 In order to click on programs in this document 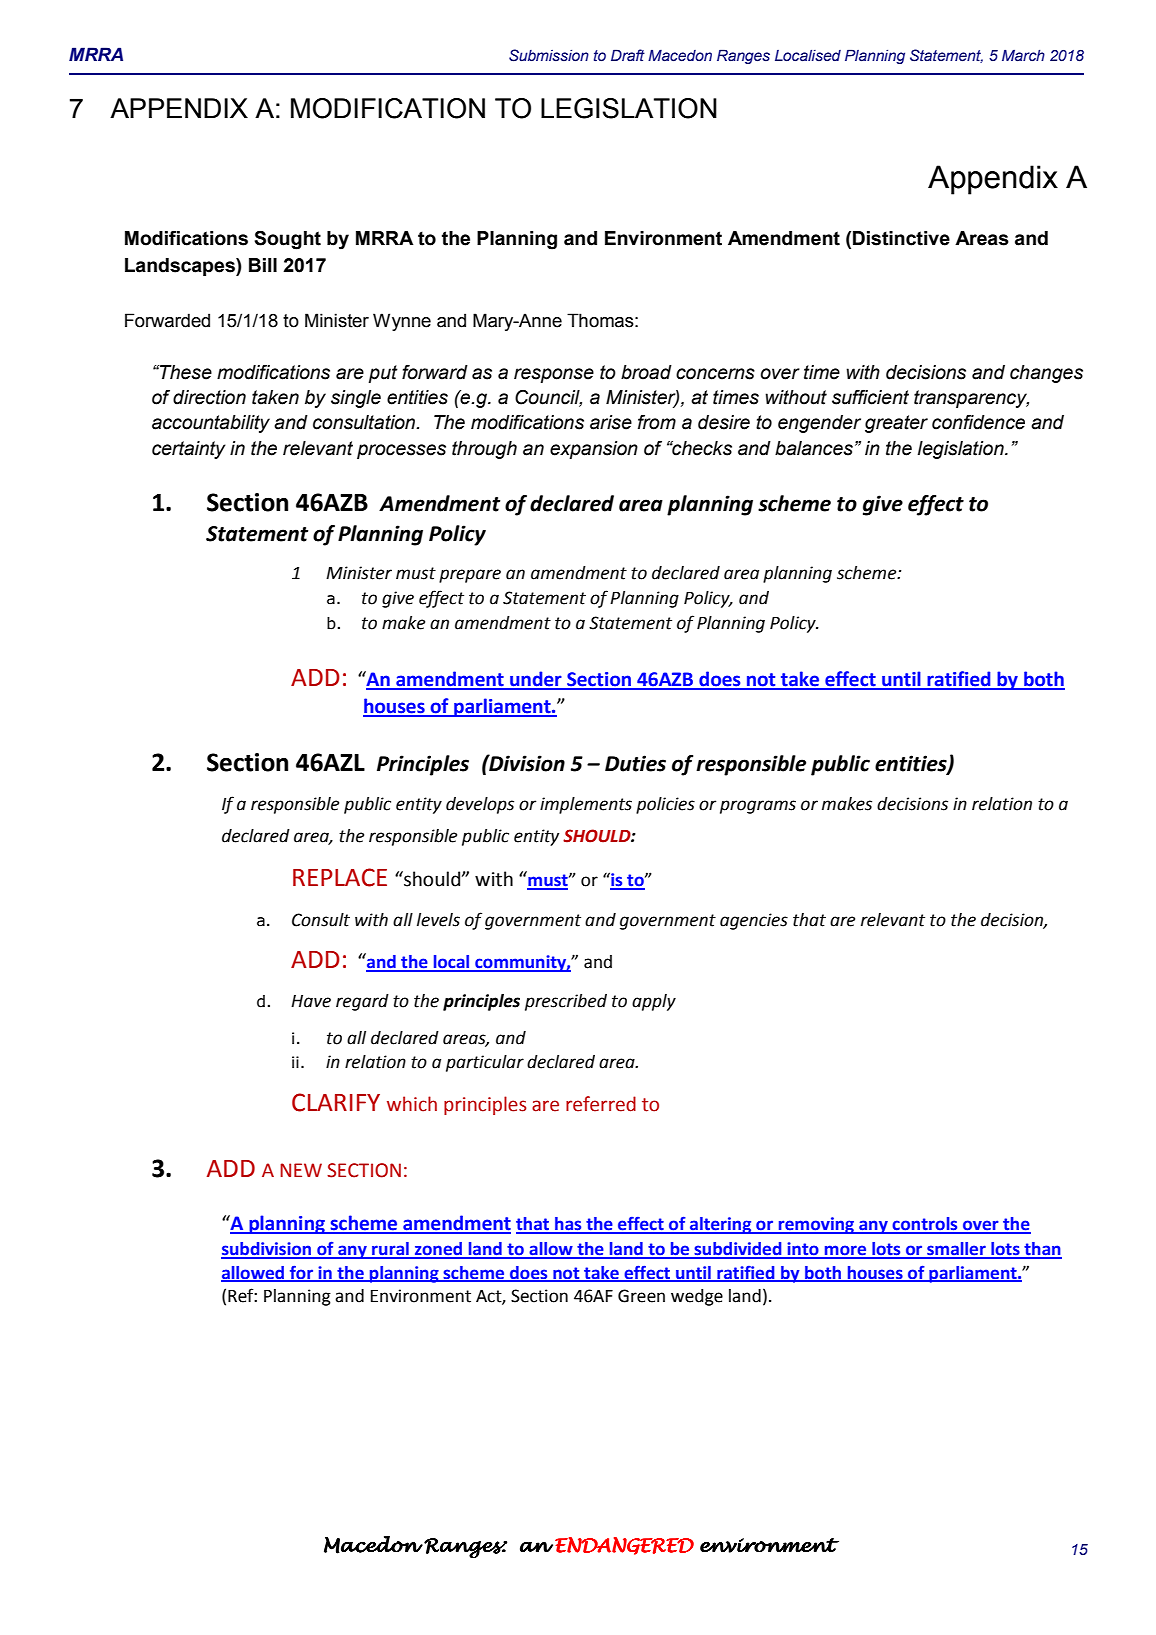, I will do `click(758, 807)`.
